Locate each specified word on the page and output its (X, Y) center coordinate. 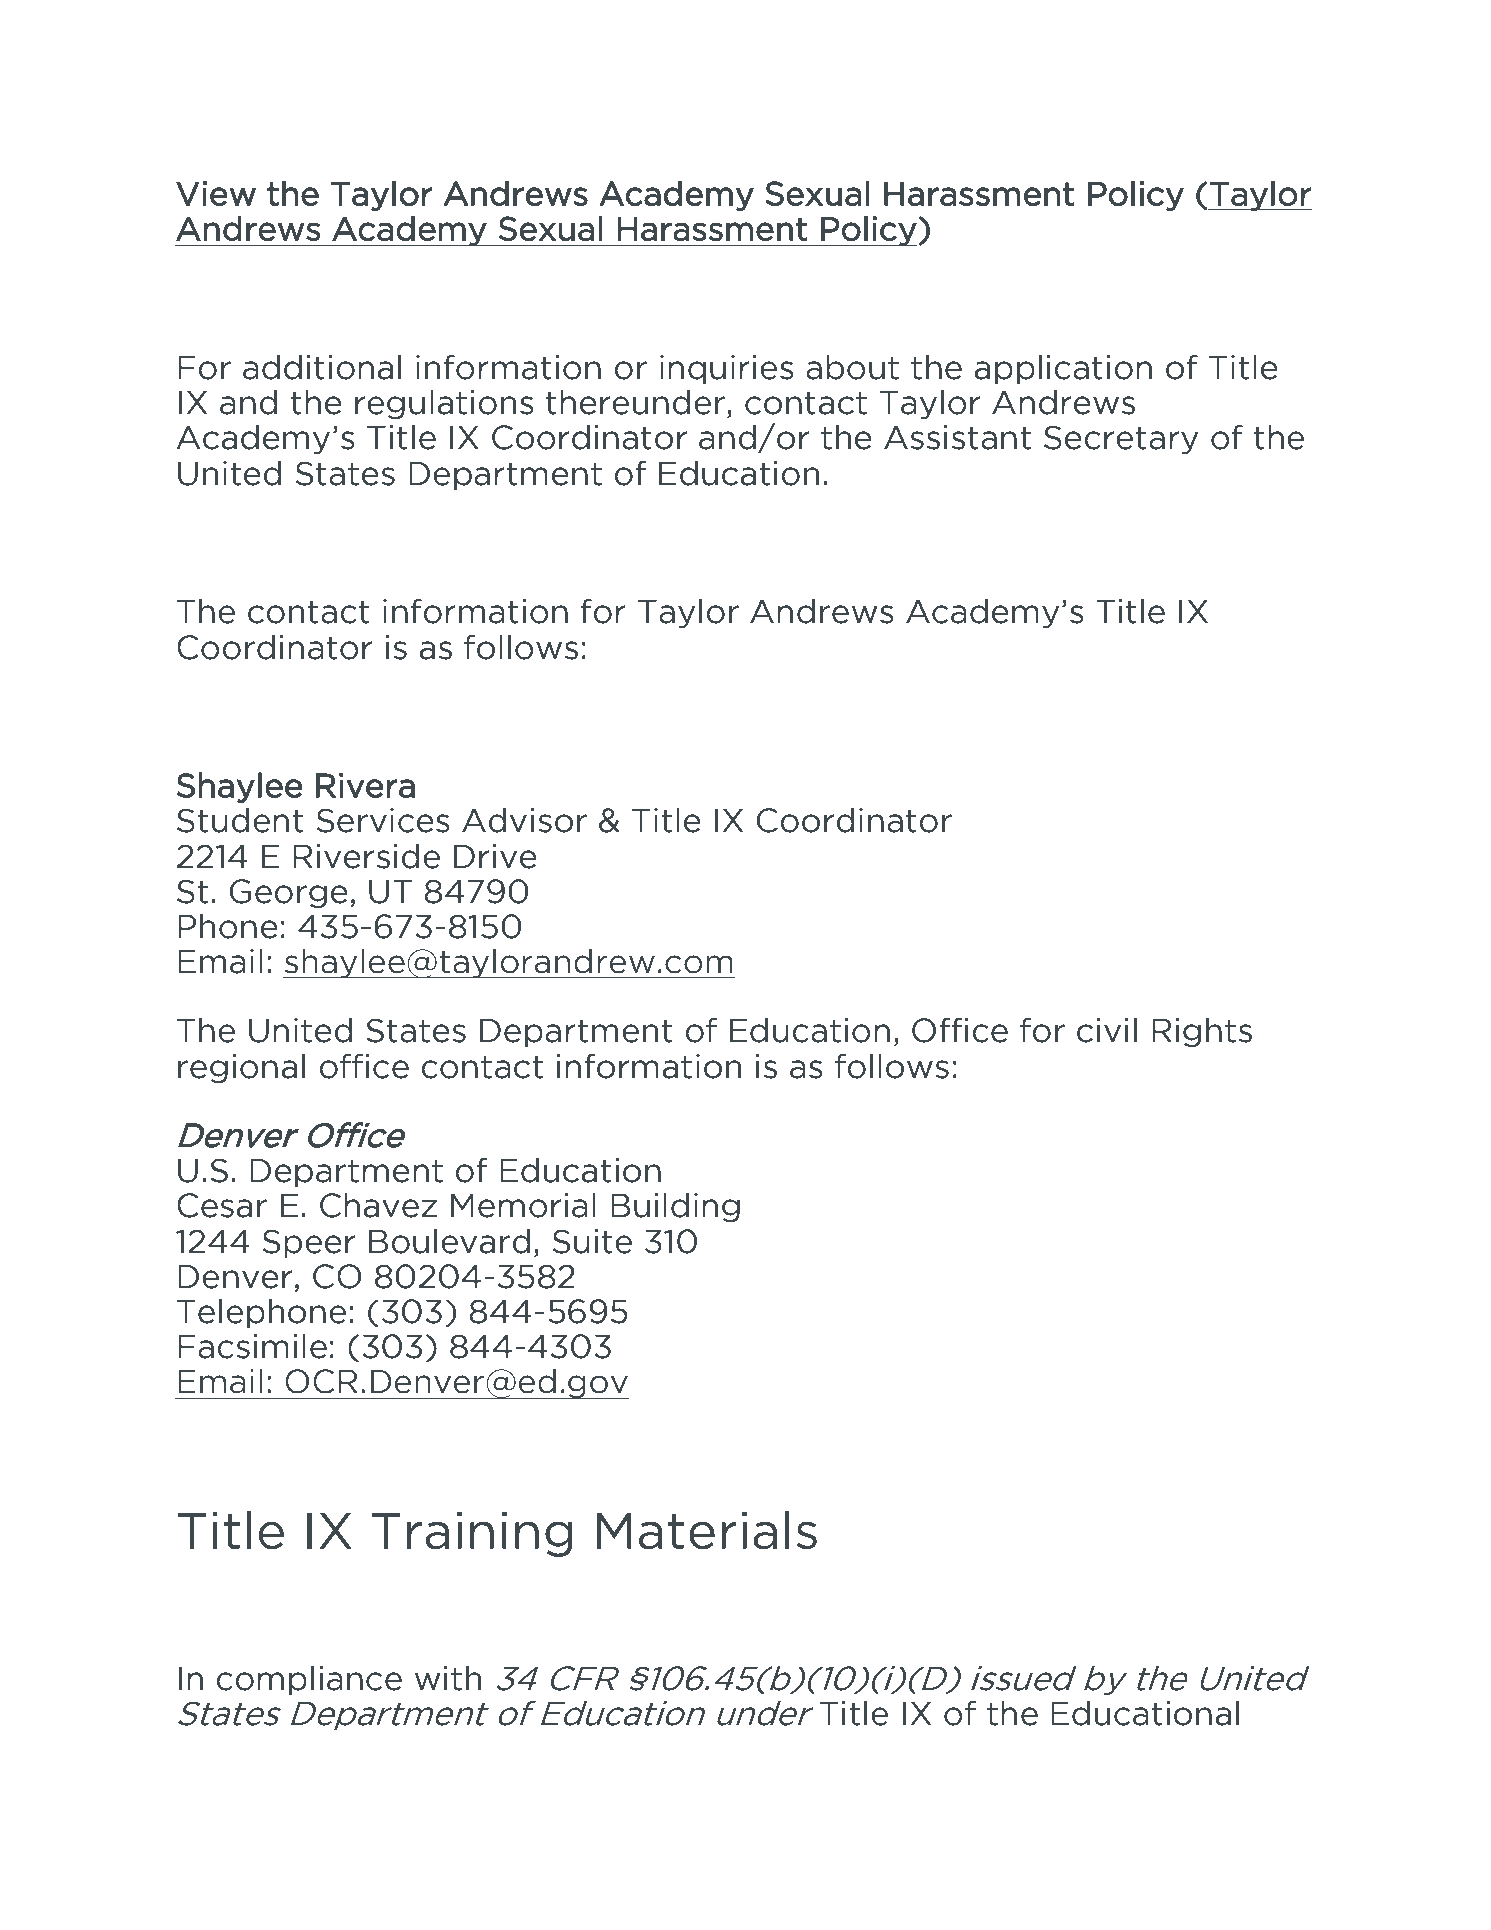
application (1063, 369)
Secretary (1121, 439)
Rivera (365, 785)
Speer (309, 1243)
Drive (495, 856)
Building (675, 1207)
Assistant (957, 437)
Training (472, 1534)
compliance (309, 1680)
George (289, 893)
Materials (707, 1530)
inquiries (727, 369)
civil (1107, 1030)
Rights (1202, 1032)
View (216, 193)
